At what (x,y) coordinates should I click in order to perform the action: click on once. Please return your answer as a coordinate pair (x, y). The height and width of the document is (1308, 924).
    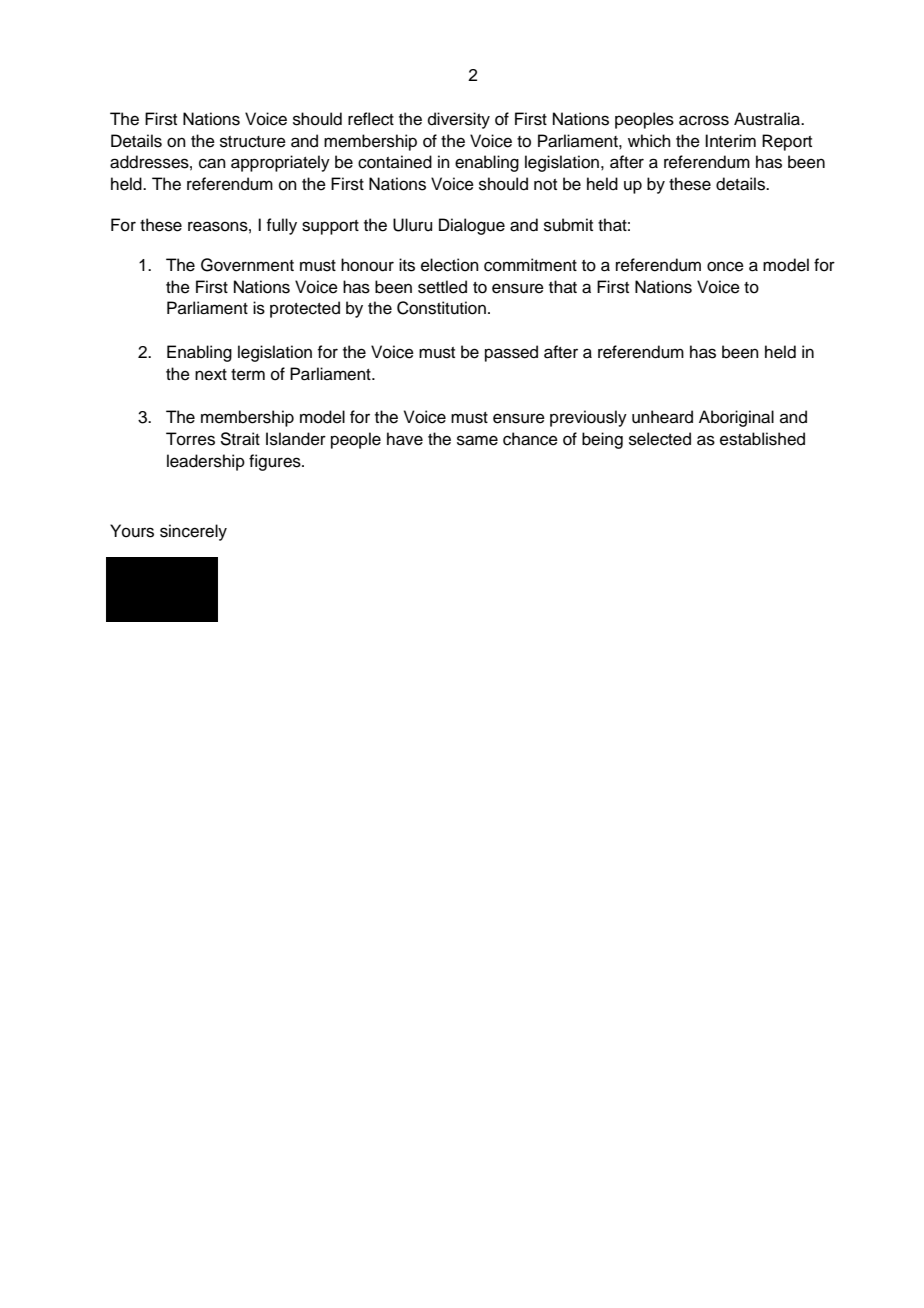
    Looking at the image, I should click on (725, 266).
